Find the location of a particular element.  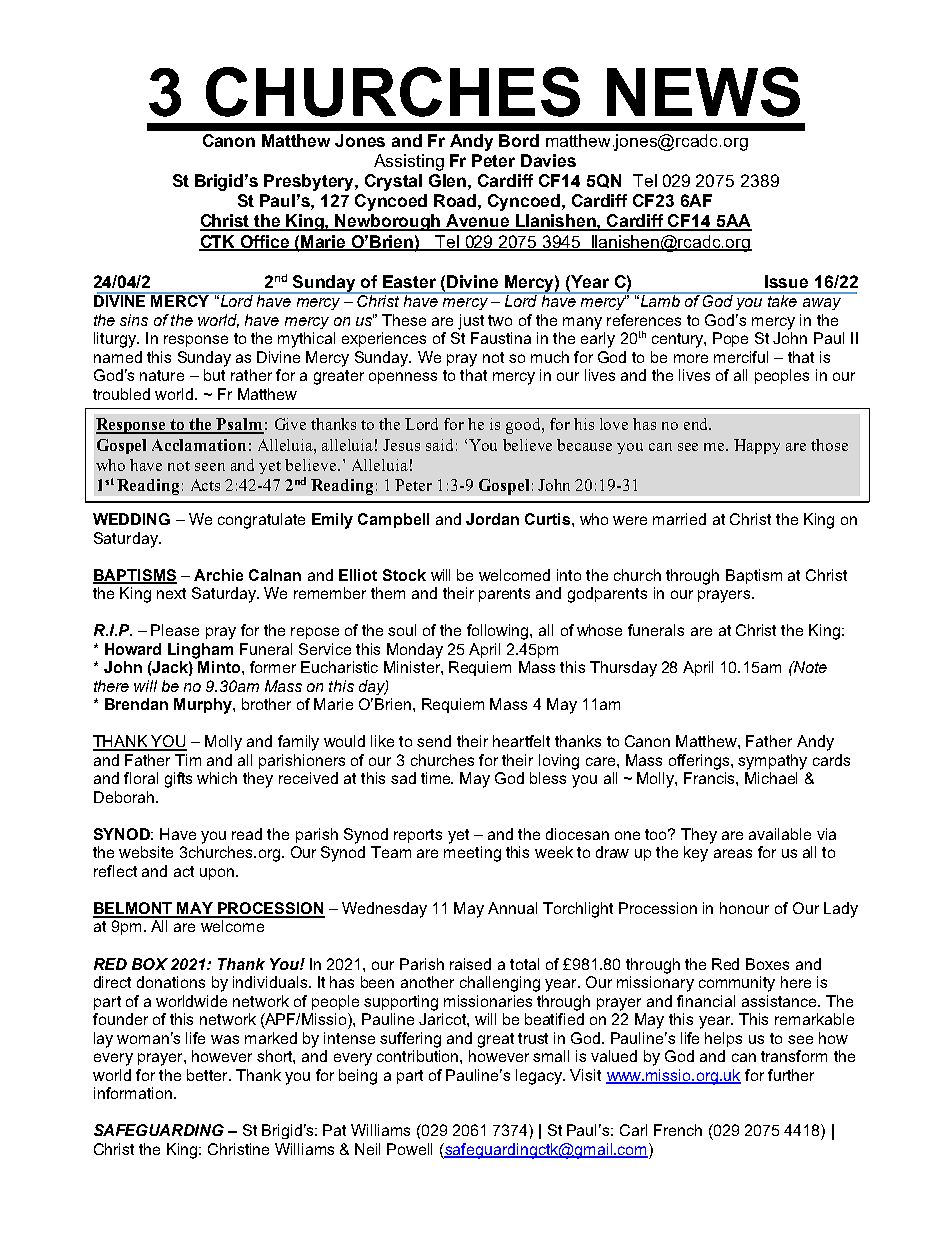

time is located at coordinates (437, 778).
